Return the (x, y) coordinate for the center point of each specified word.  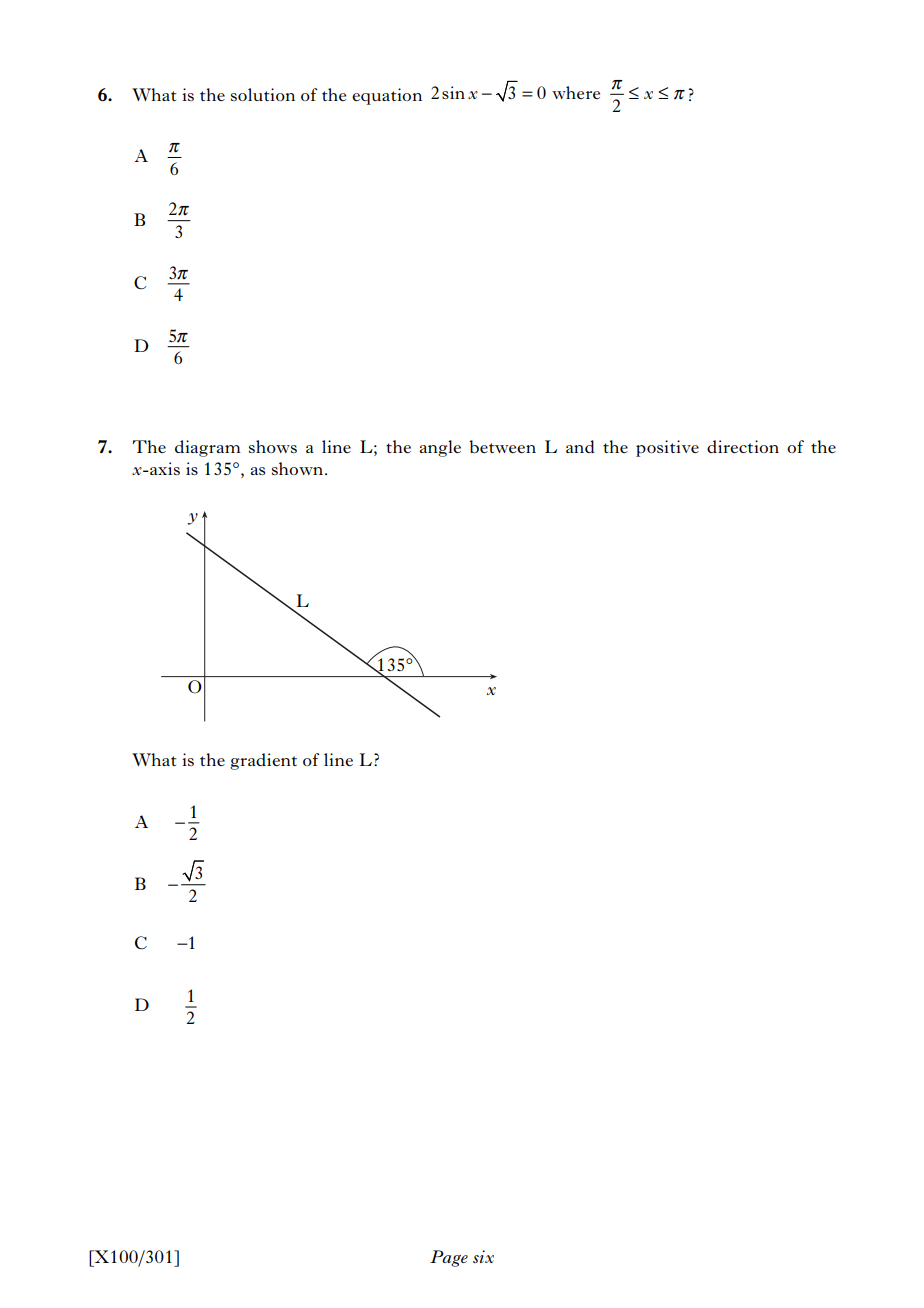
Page (449, 1258)
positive (667, 448)
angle (440, 448)
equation (387, 96)
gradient (263, 761)
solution (263, 94)
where (576, 92)
